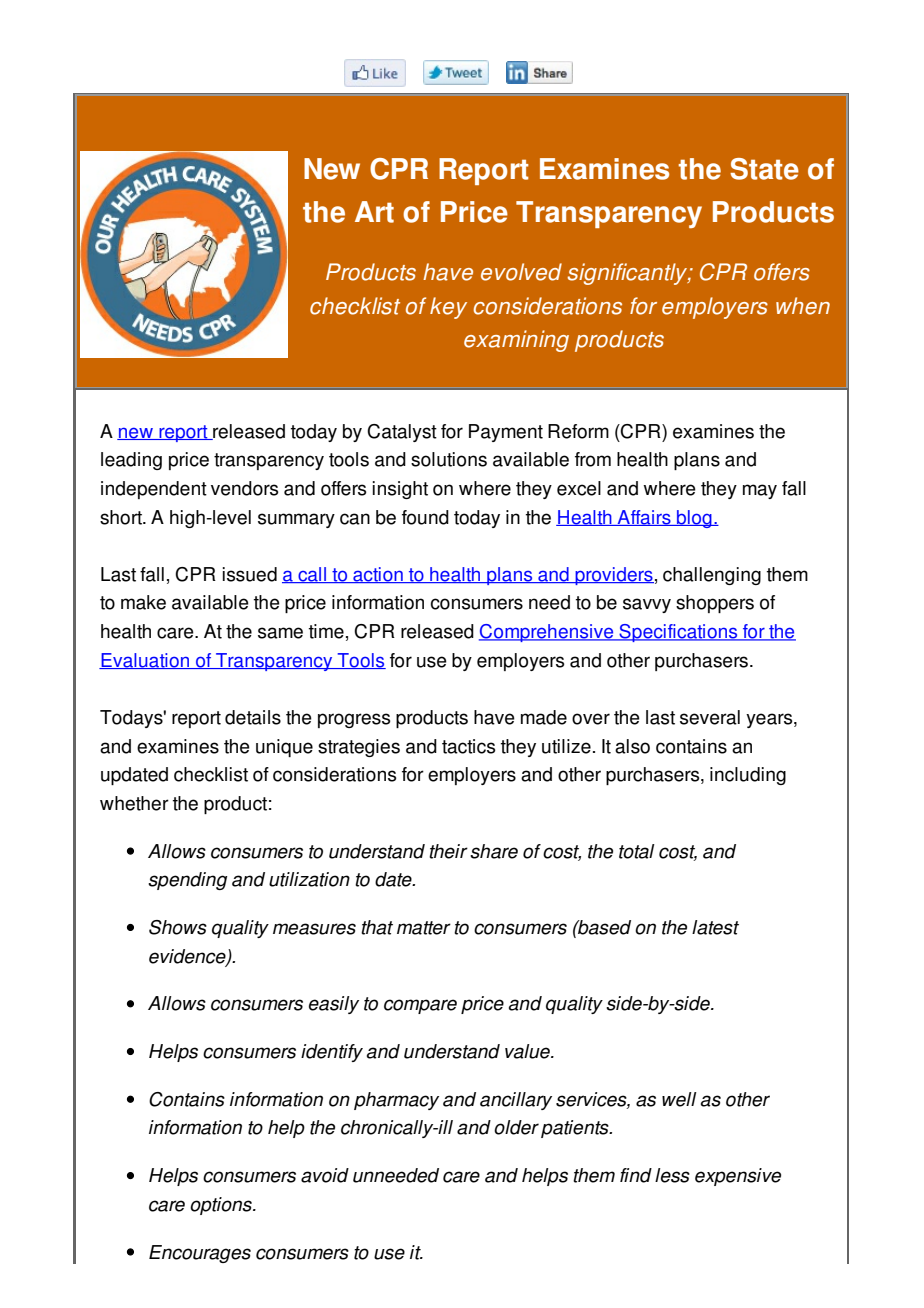 Image resolution: width=924 pixels, height=1308 pixels. Describe the element at coordinates (178, 927) in the screenshot. I see `Shows` at that location.
